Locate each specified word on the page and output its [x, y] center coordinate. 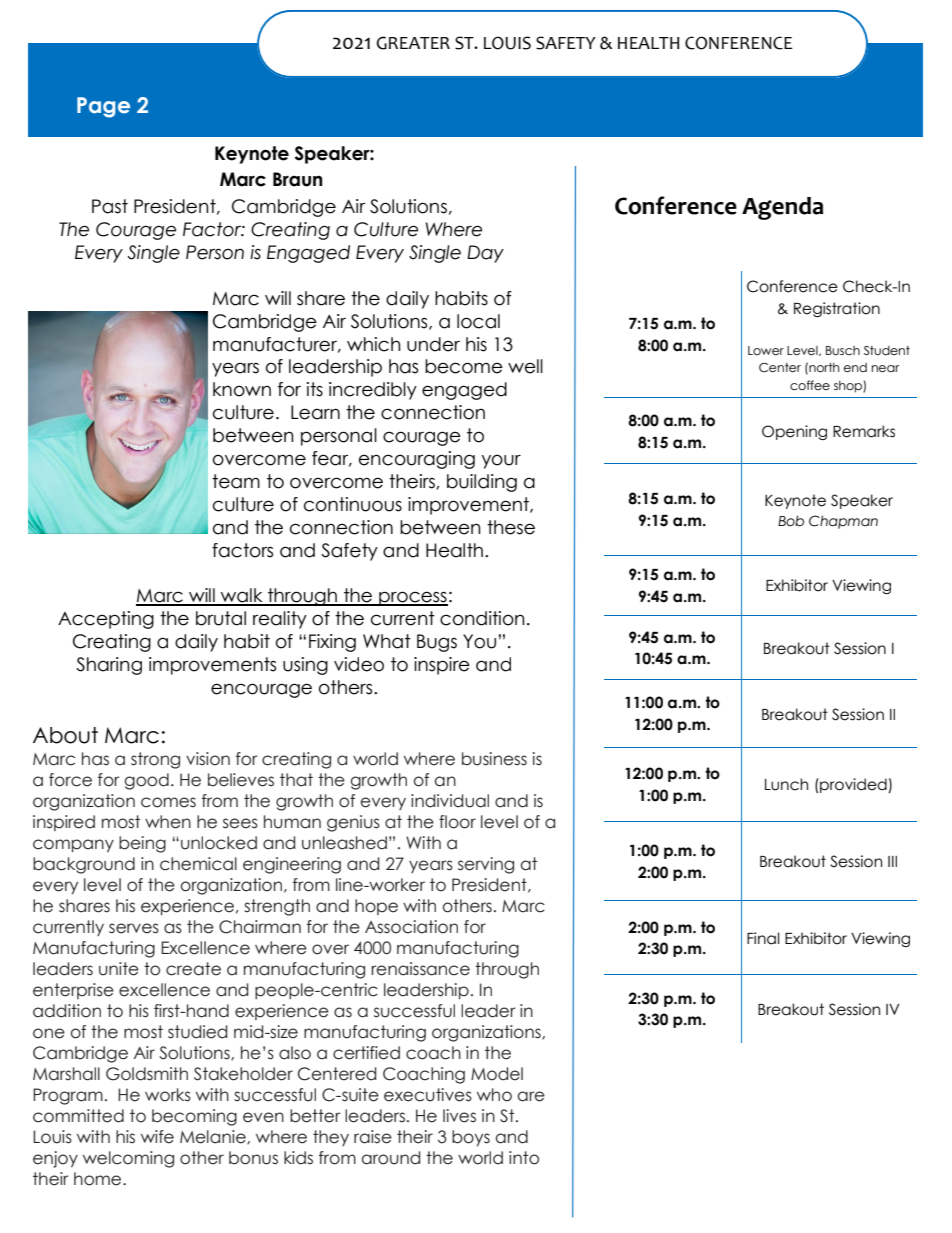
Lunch [786, 784]
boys [471, 1138]
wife [157, 1137]
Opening [794, 432]
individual [450, 801]
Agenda [783, 208]
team [236, 481]
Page [103, 107]
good [146, 781]
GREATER [413, 43]
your [501, 461]
